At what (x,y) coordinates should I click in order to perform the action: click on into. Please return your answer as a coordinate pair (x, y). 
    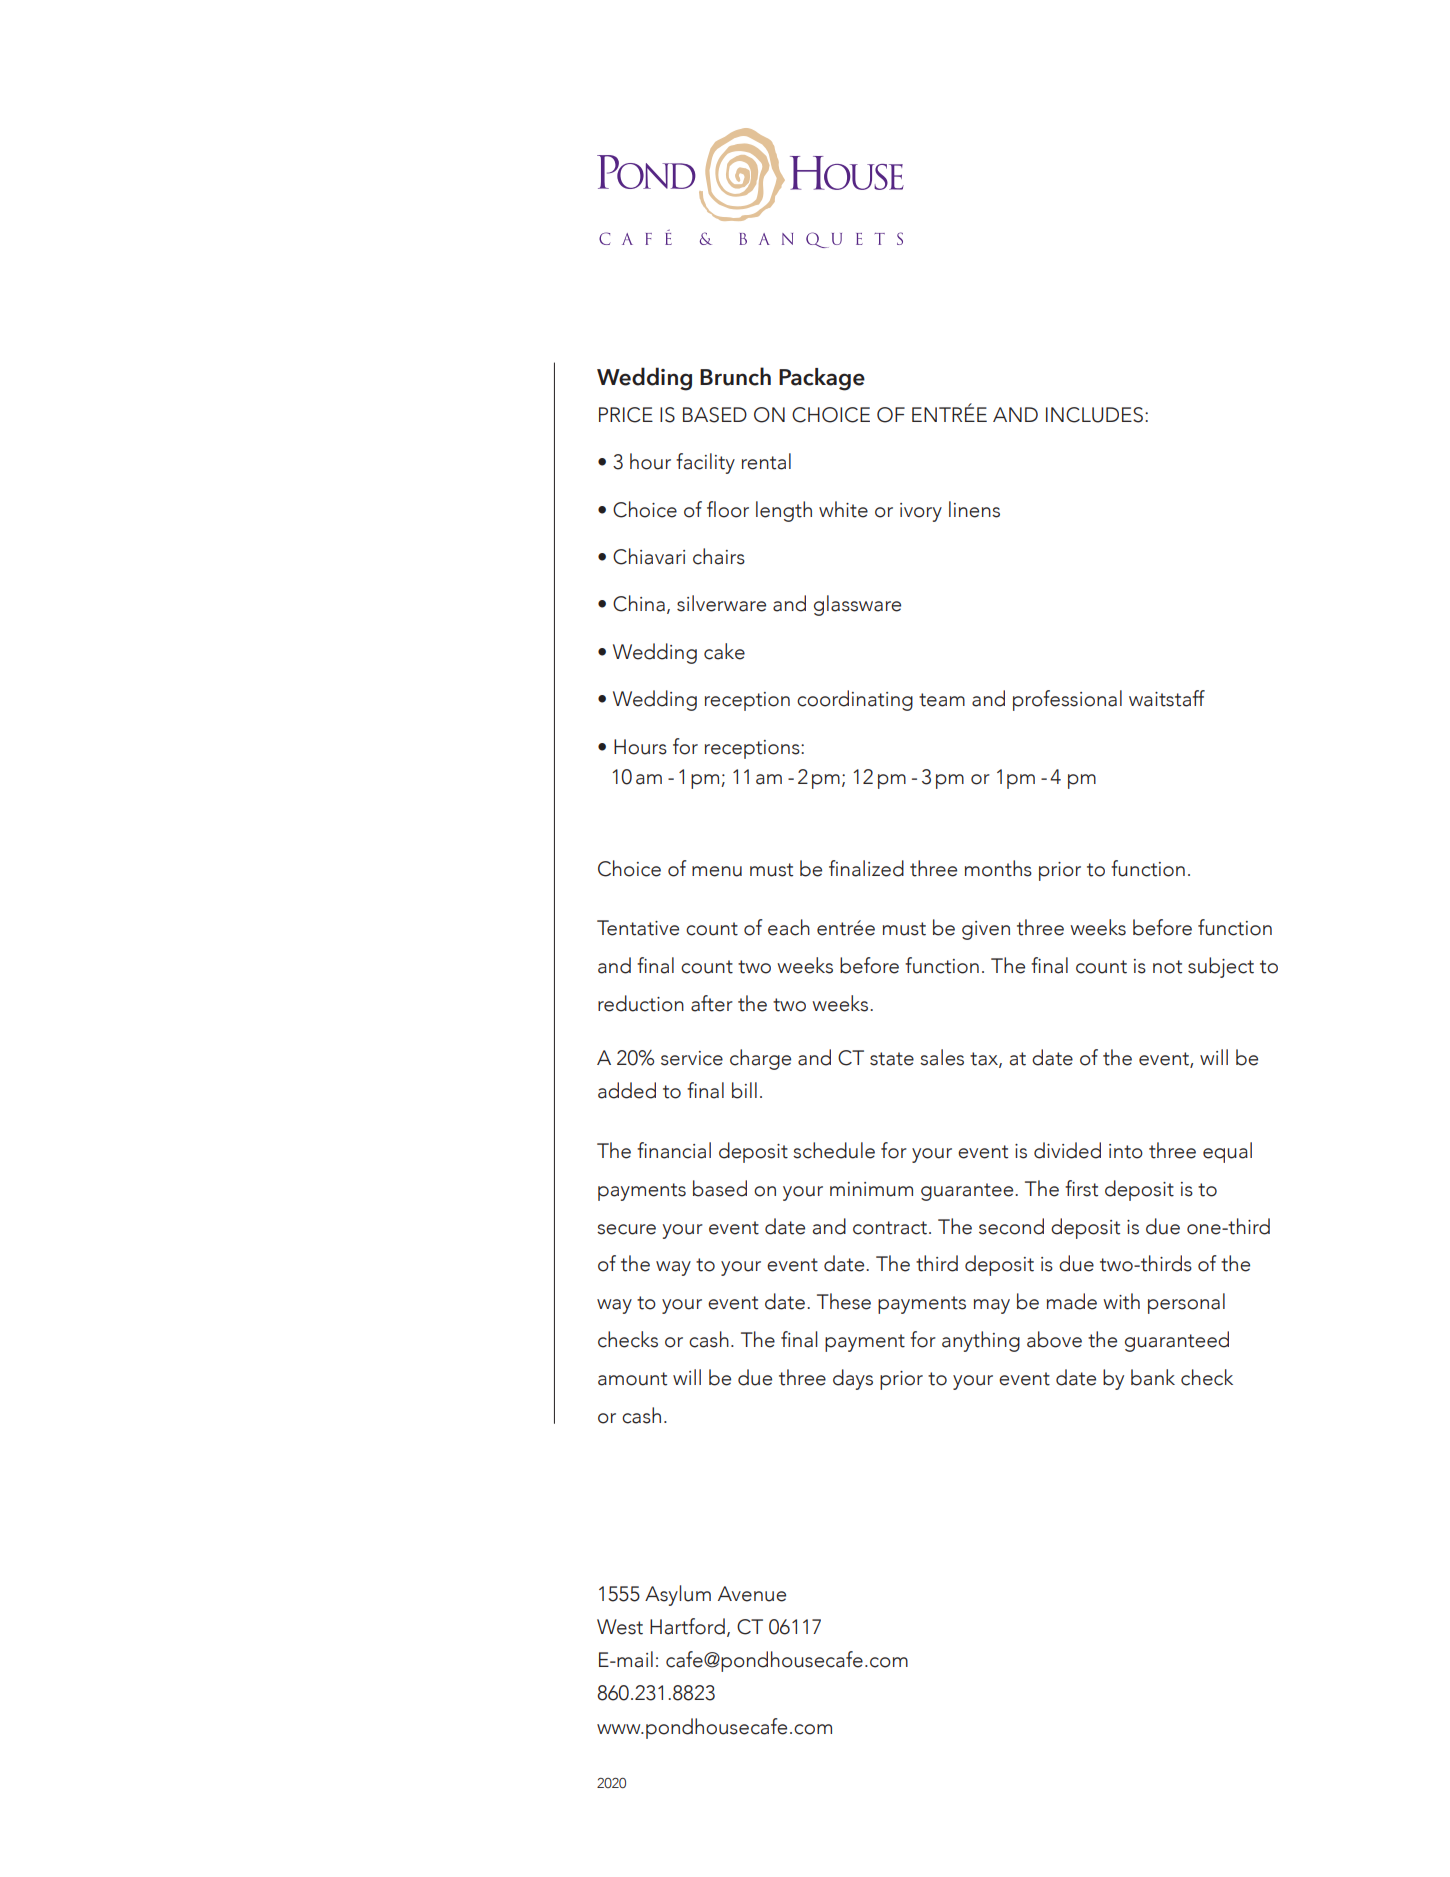
    Looking at the image, I should click on (1126, 1151).
